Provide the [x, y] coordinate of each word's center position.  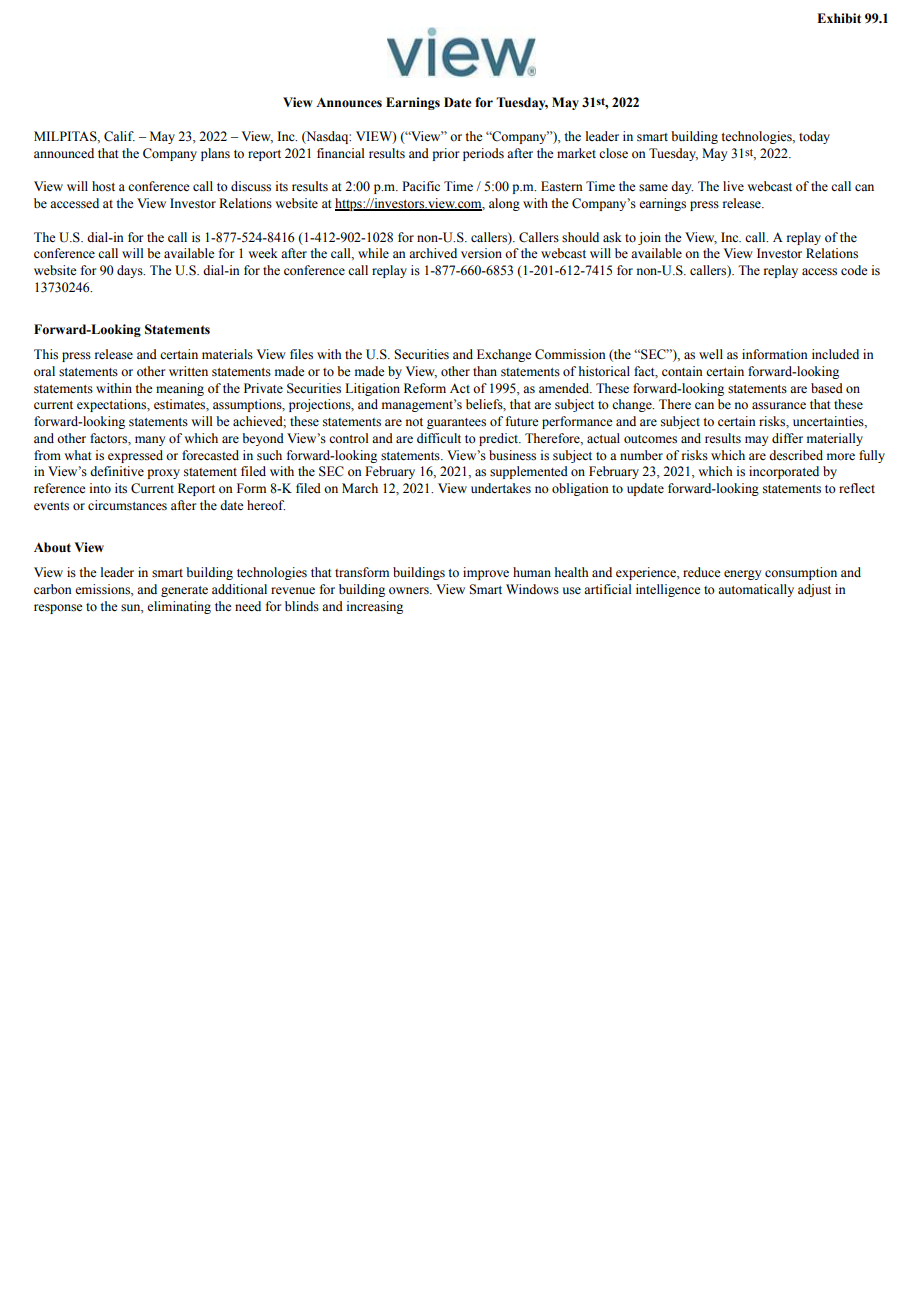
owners [410, 591]
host [103, 186]
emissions [103, 589]
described [796, 455]
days [131, 271]
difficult [439, 438]
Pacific [421, 186]
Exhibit [839, 18]
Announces [349, 102]
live [733, 186]
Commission [570, 354]
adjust [814, 590]
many [150, 441]
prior [445, 154]
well [711, 354]
